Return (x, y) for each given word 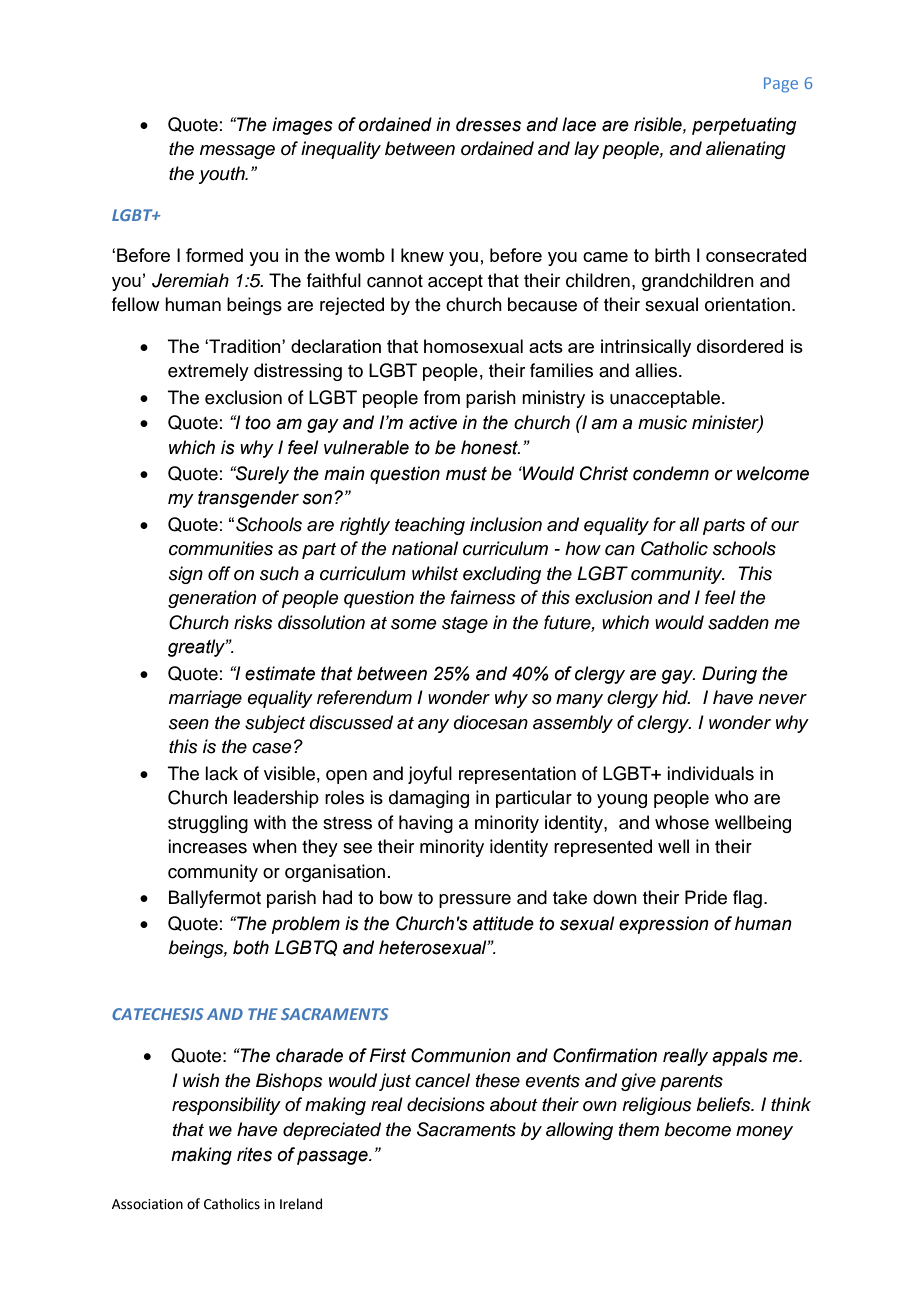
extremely (208, 372)
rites (254, 1154)
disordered (740, 346)
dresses (488, 124)
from (442, 397)
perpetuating (744, 126)
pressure (475, 901)
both (251, 947)
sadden (738, 622)
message (237, 152)
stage (465, 625)
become (697, 1129)
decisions (446, 1104)
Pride (706, 897)
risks (253, 622)
